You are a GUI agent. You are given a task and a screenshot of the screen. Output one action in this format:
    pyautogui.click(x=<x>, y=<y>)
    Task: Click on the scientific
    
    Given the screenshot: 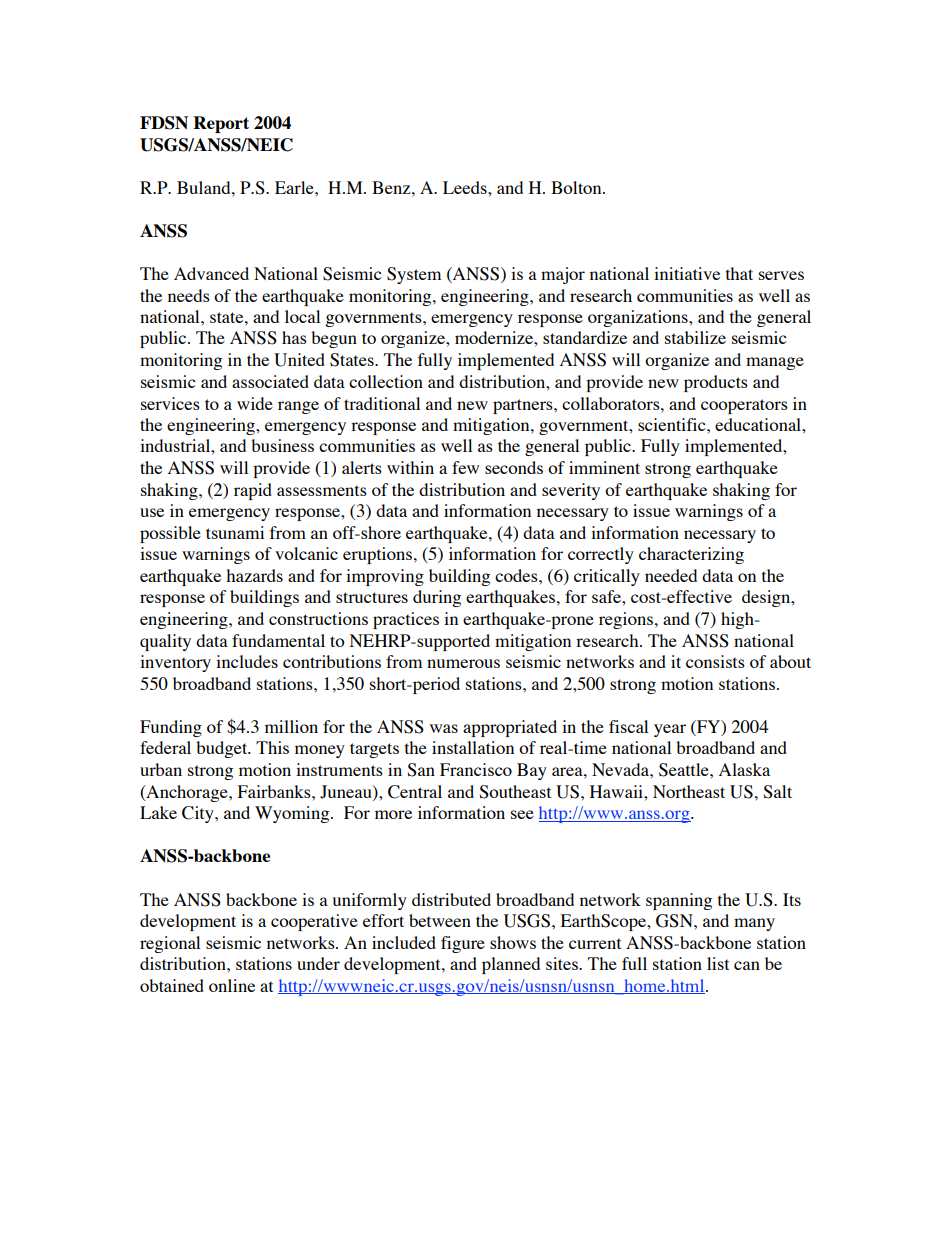 What is the action you would take?
    pyautogui.click(x=673, y=424)
